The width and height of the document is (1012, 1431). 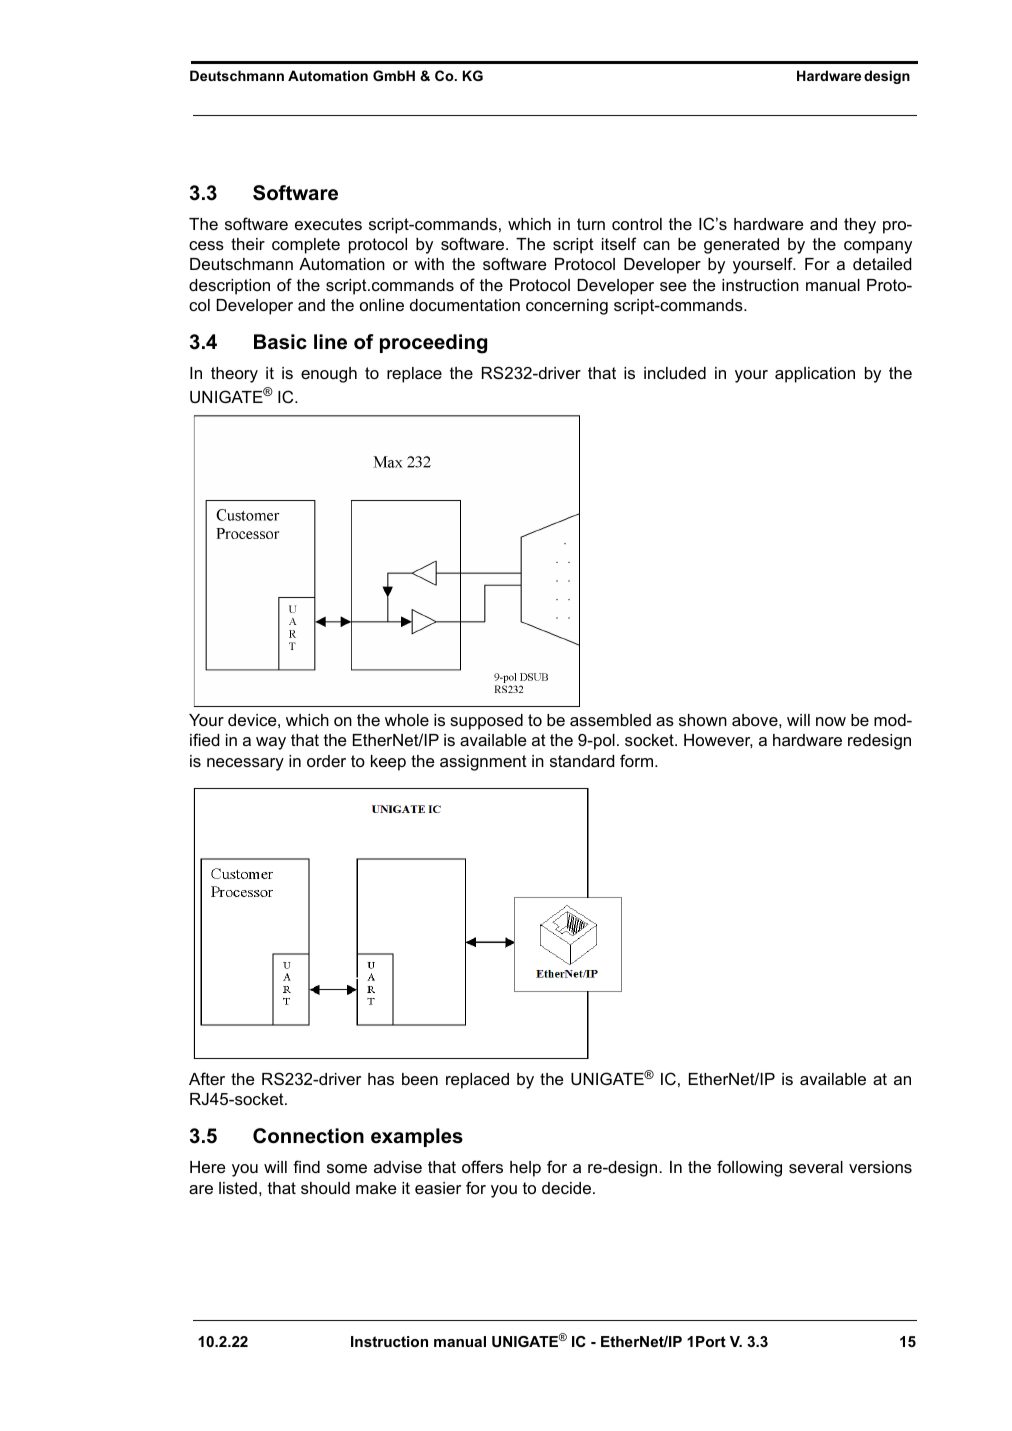 What do you see at coordinates (525, 1169) in the document?
I see `help` at bounding box center [525, 1169].
